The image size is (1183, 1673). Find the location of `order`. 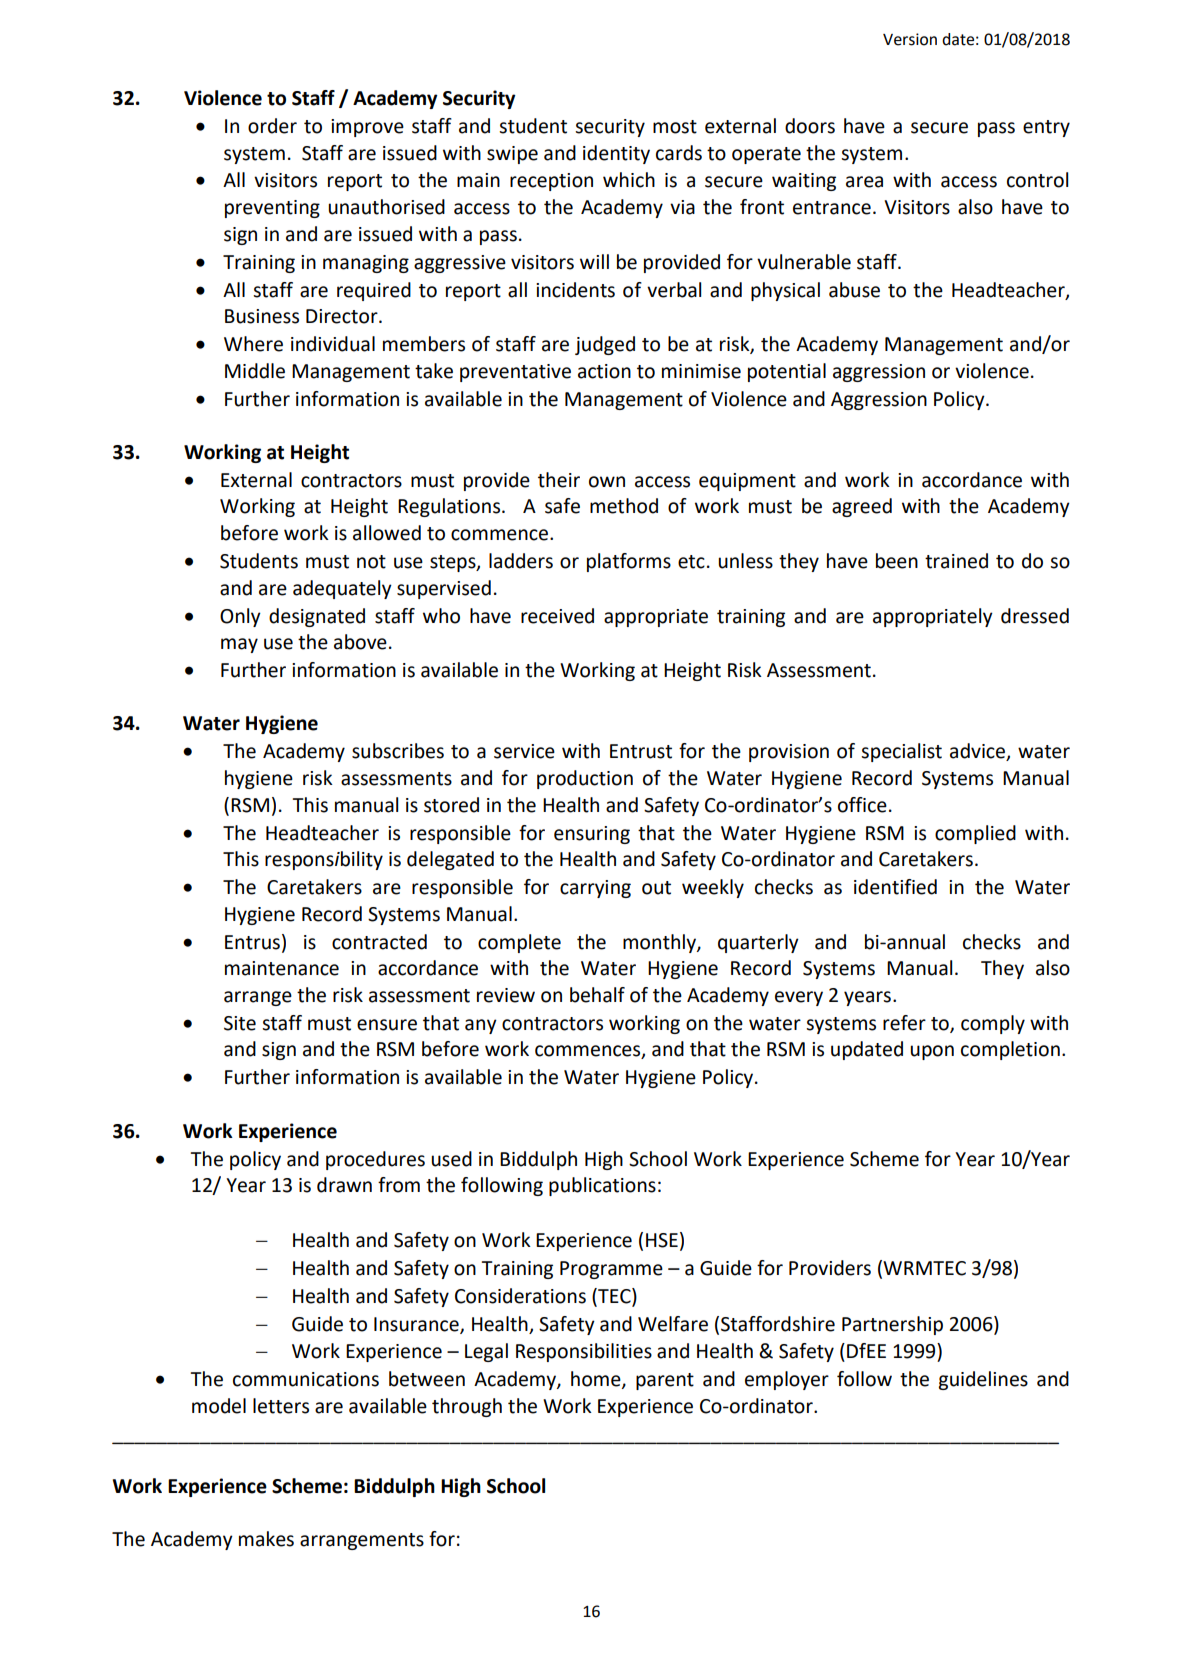

order is located at coordinates (272, 126).
